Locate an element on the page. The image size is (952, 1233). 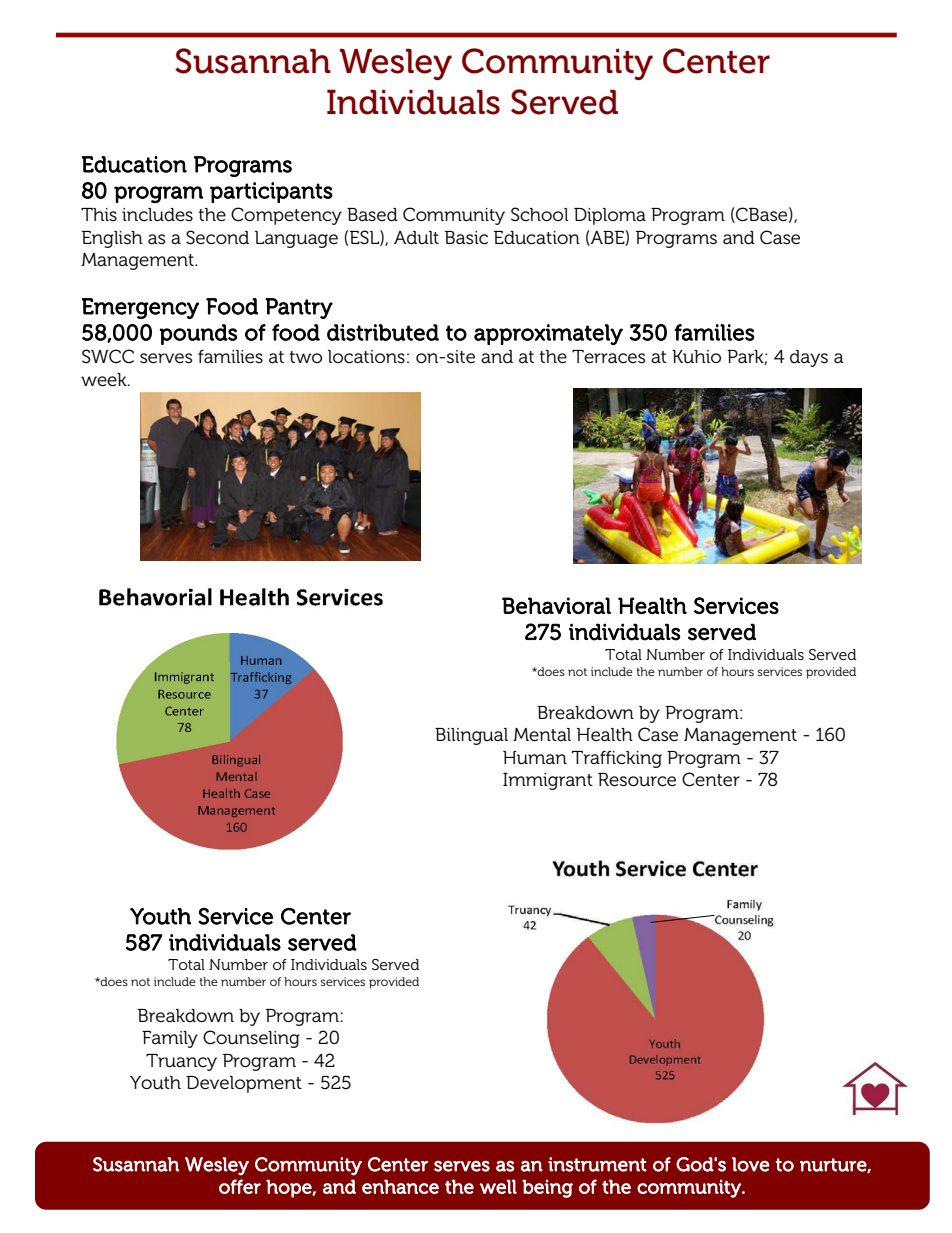
Trafficking is located at coordinates (617, 759).
